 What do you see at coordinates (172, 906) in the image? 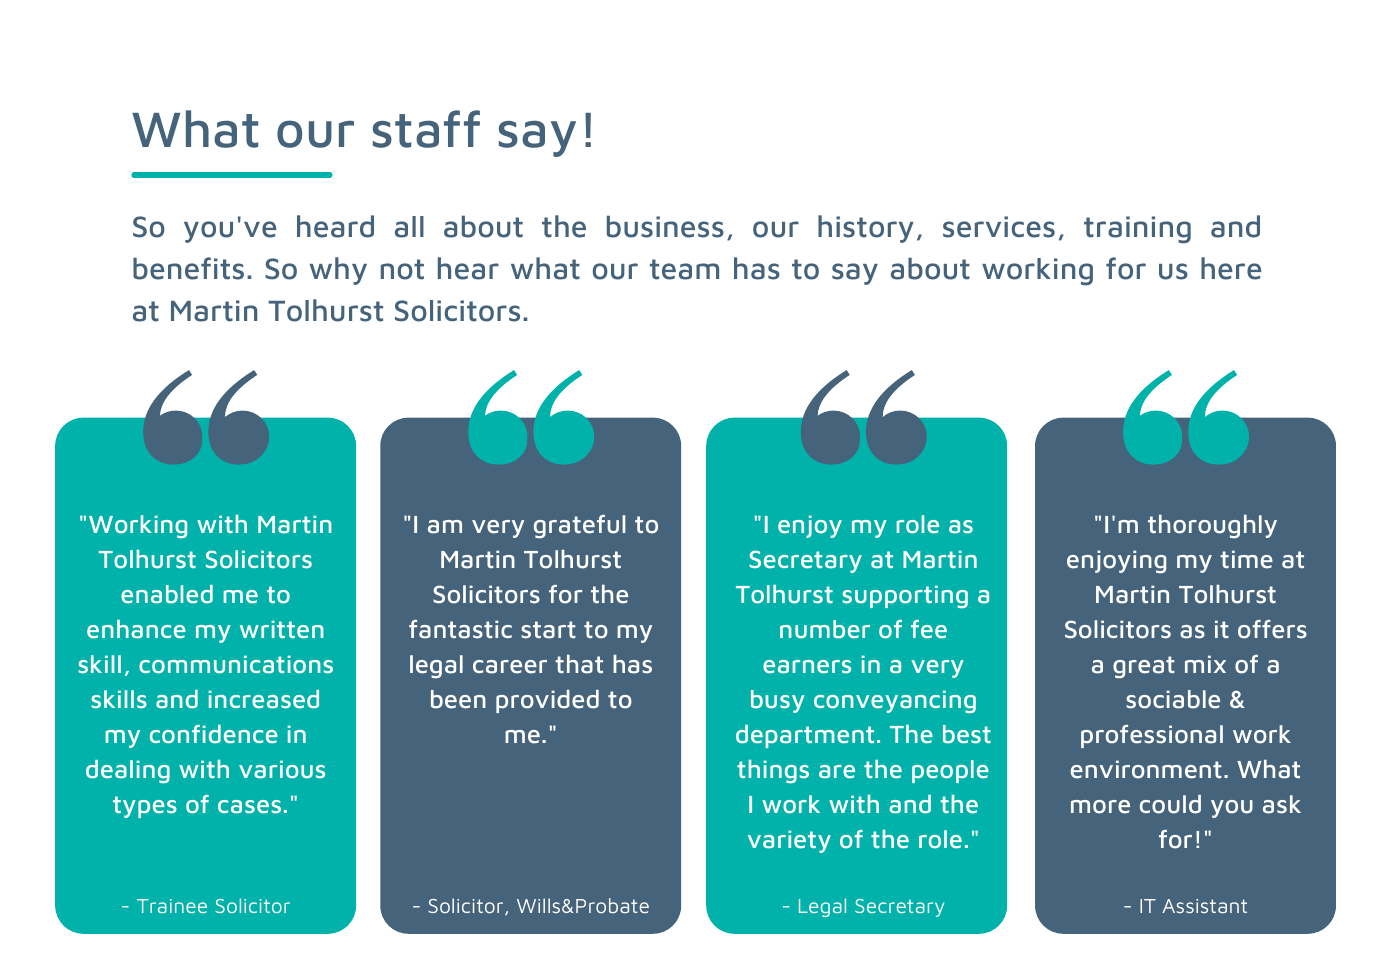
I see `Trainee` at bounding box center [172, 906].
